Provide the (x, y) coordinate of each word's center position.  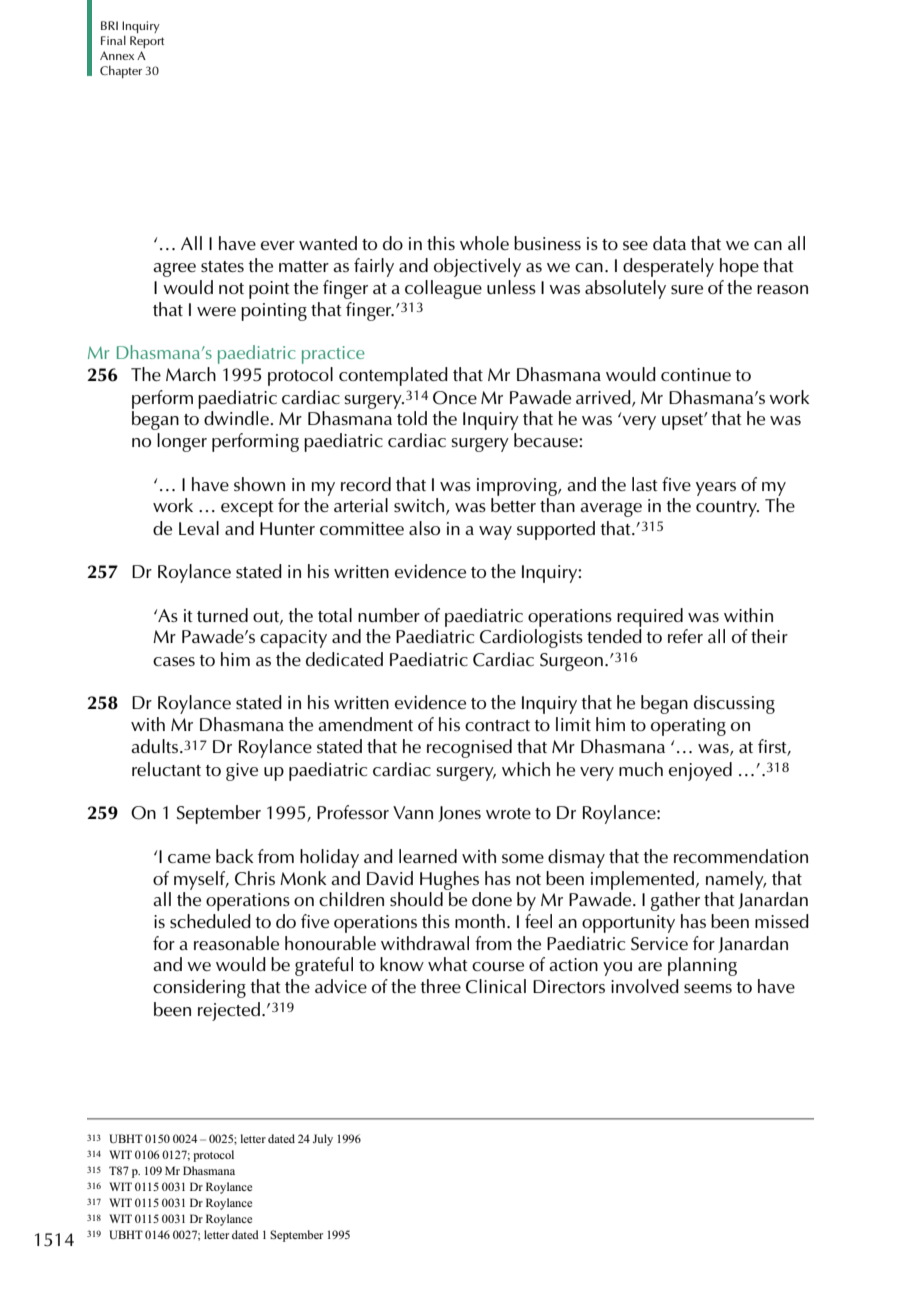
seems (708, 988)
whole (484, 243)
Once (455, 398)
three (441, 986)
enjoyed (700, 771)
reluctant (166, 769)
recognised (469, 748)
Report (147, 42)
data (669, 243)
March (191, 374)
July (323, 1140)
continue (696, 374)
